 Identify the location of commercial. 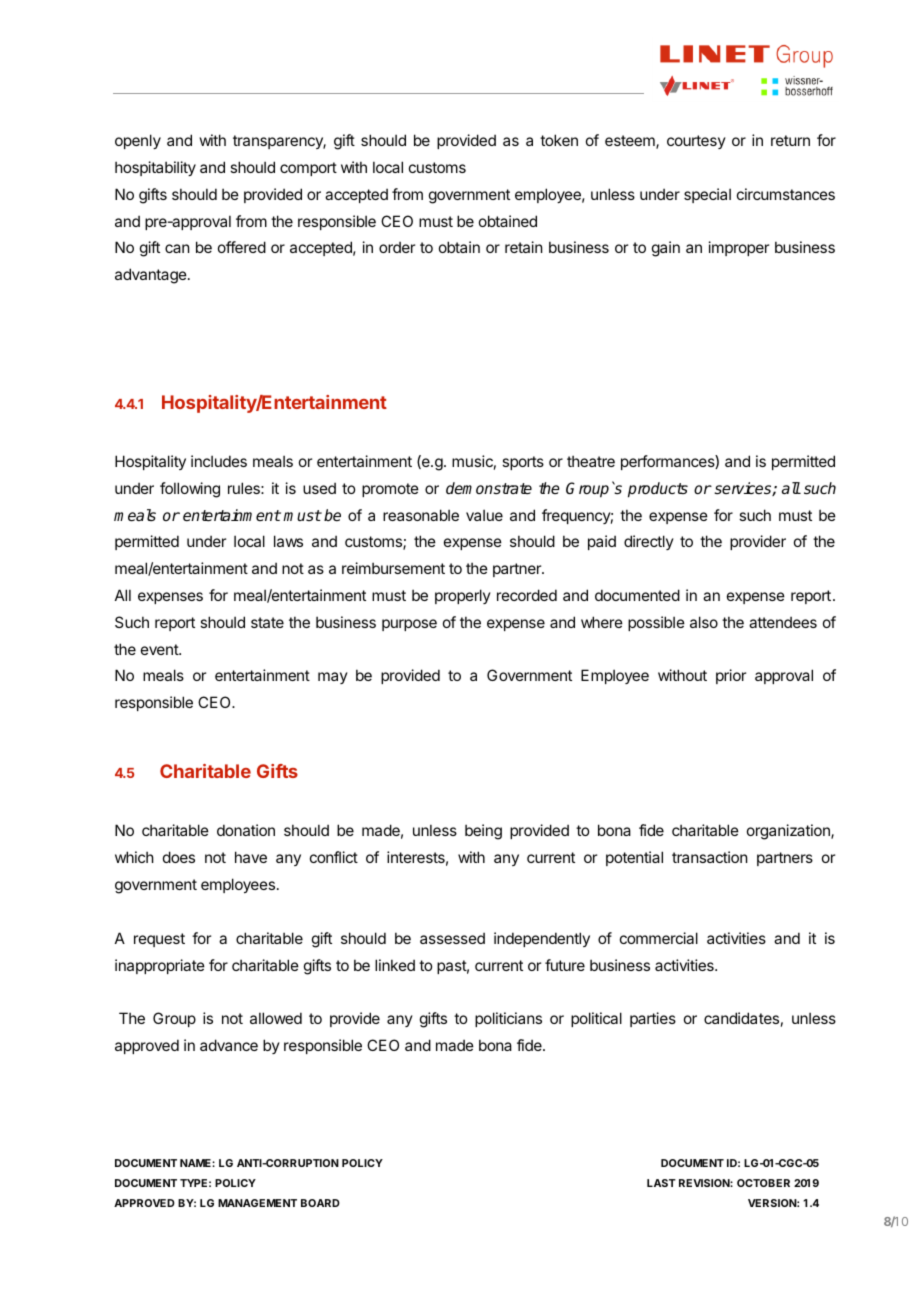
(659, 938).
